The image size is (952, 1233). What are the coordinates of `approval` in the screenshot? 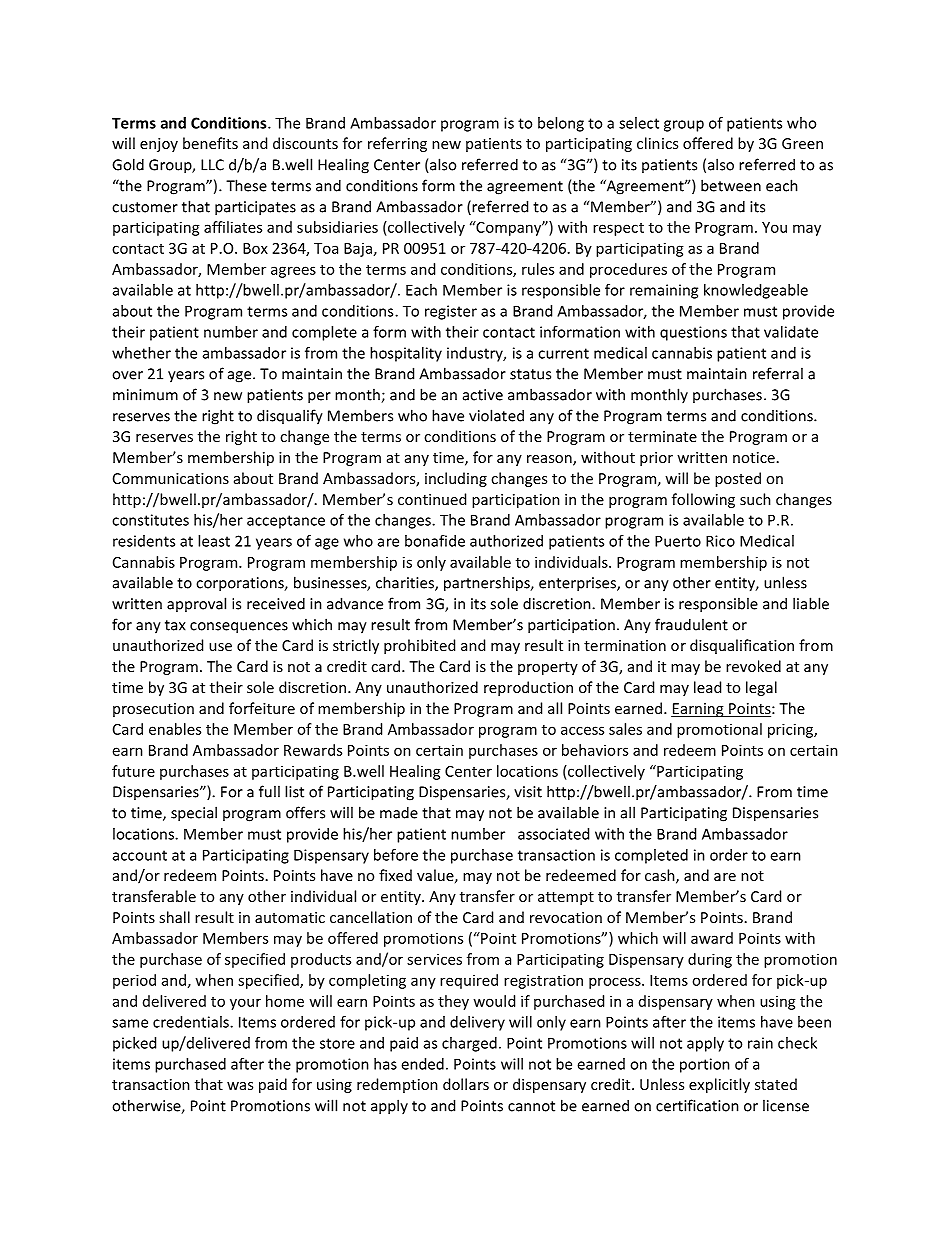 It's located at (196, 604).
